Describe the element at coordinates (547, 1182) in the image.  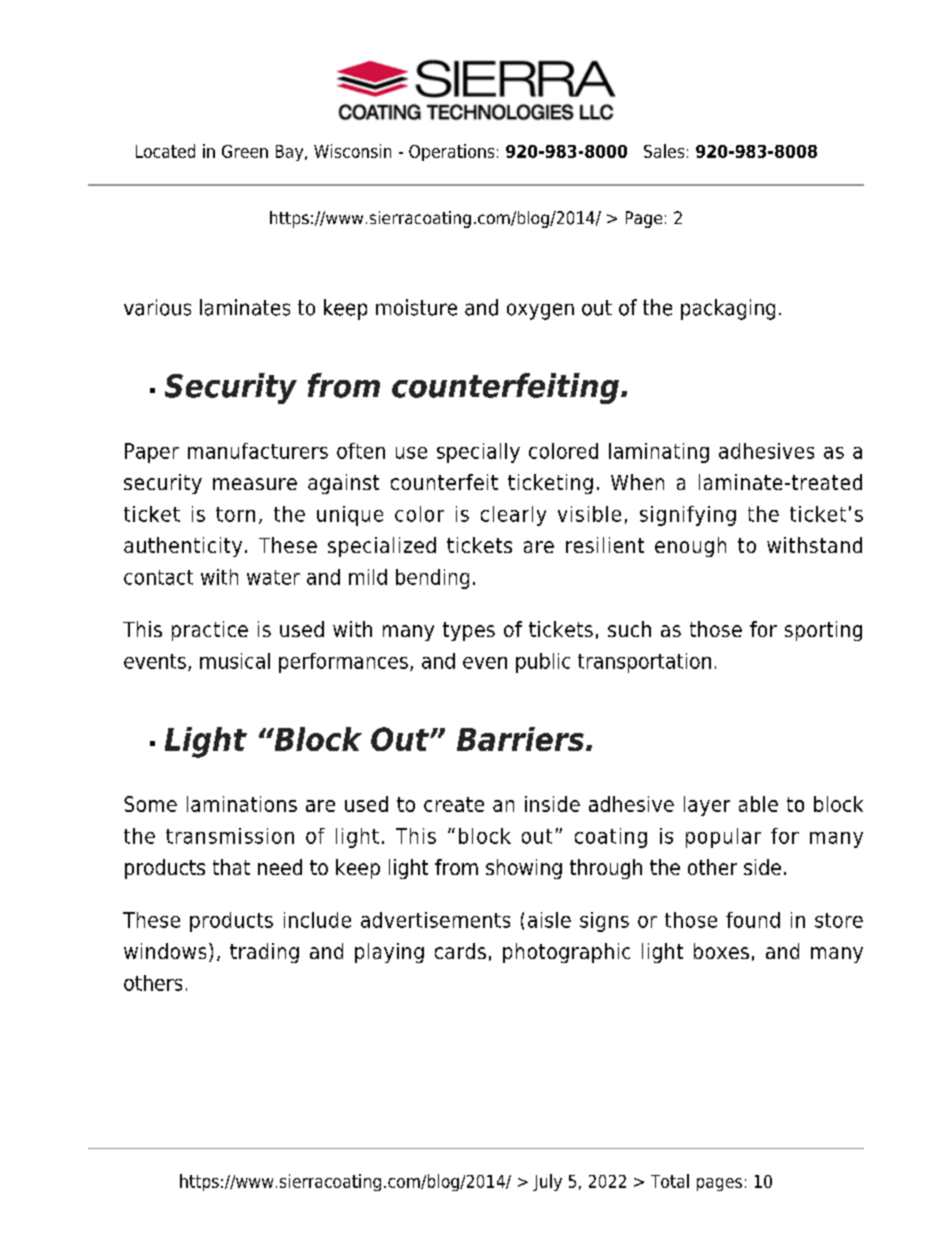
I see `July` at that location.
